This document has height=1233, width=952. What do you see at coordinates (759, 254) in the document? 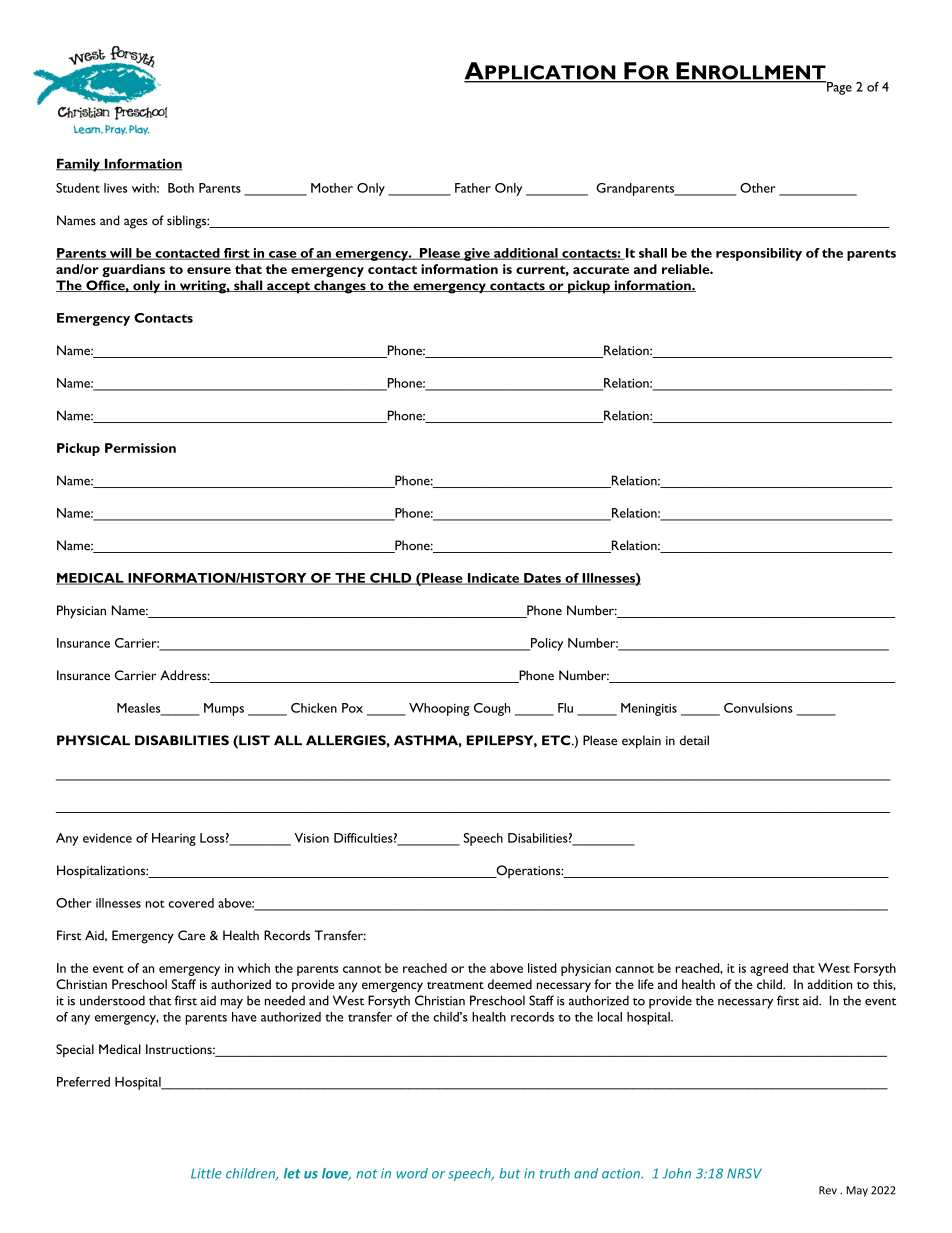
I see `responsibility` at bounding box center [759, 254].
